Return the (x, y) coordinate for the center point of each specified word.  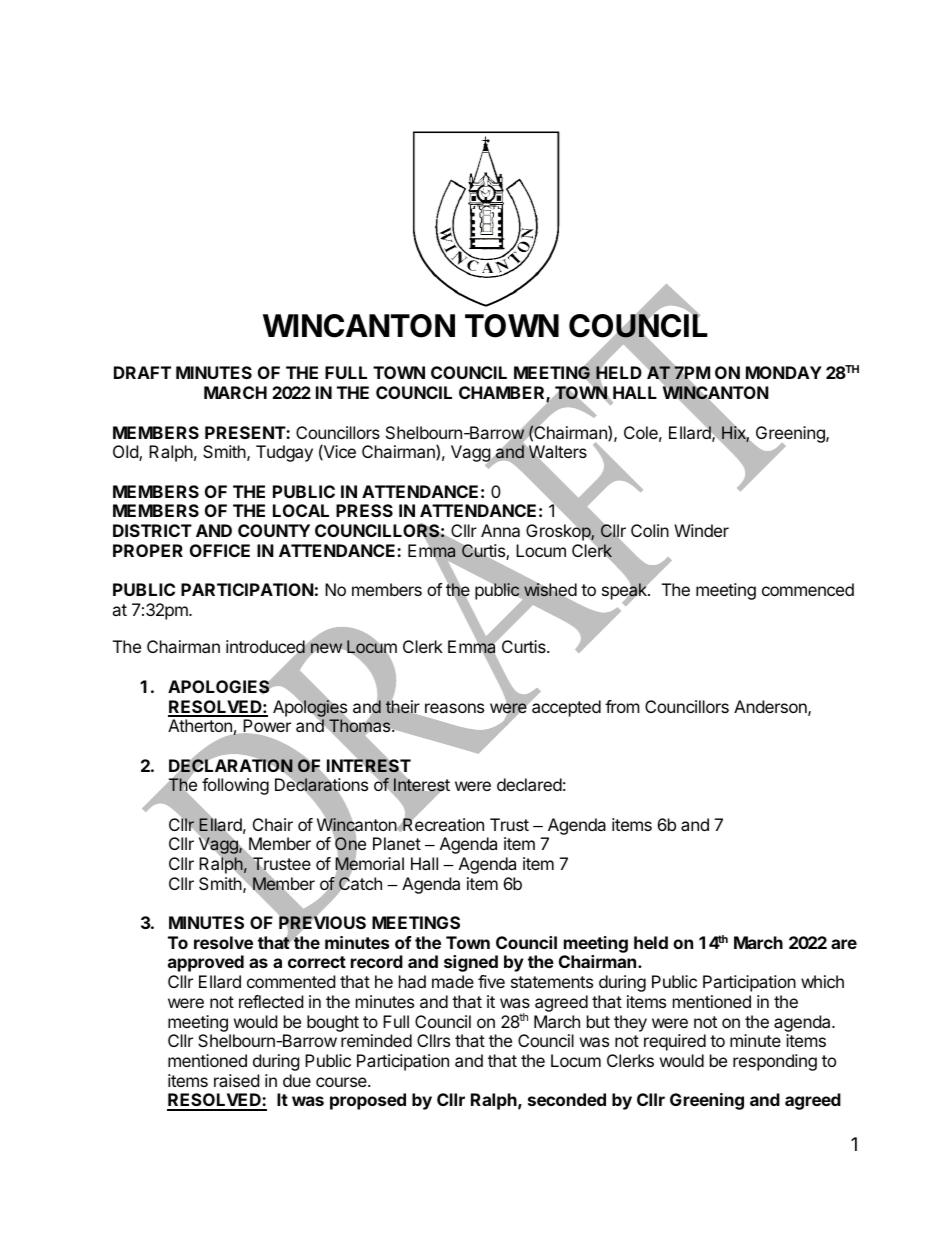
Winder (701, 530)
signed (471, 963)
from (622, 706)
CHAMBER (503, 394)
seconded (567, 1099)
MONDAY (784, 372)
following (235, 786)
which (822, 981)
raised (236, 1080)
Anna (500, 530)
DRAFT (142, 372)
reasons (454, 708)
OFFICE (220, 550)
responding (775, 1062)
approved (206, 963)
